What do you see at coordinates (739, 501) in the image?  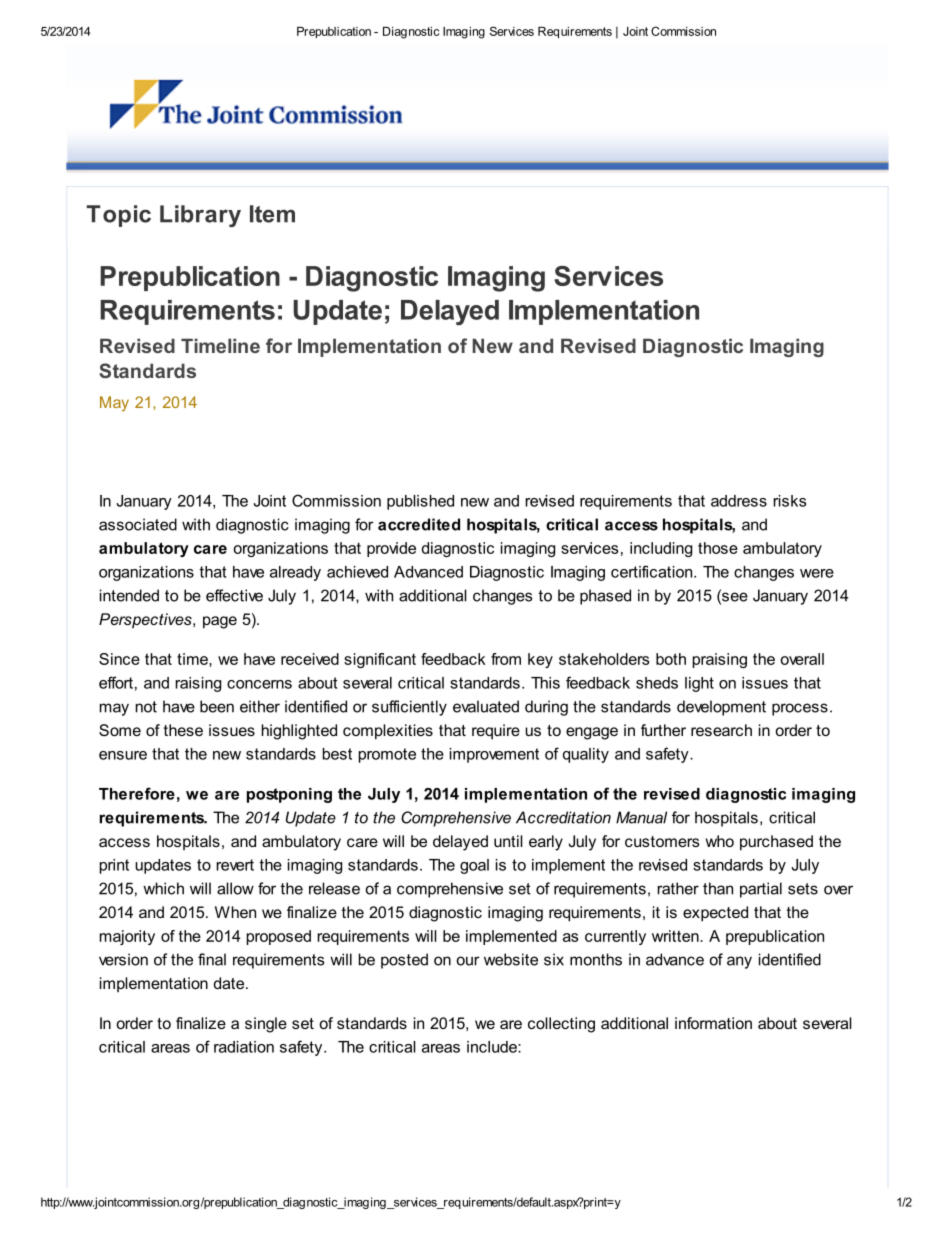 I see `address` at bounding box center [739, 501].
